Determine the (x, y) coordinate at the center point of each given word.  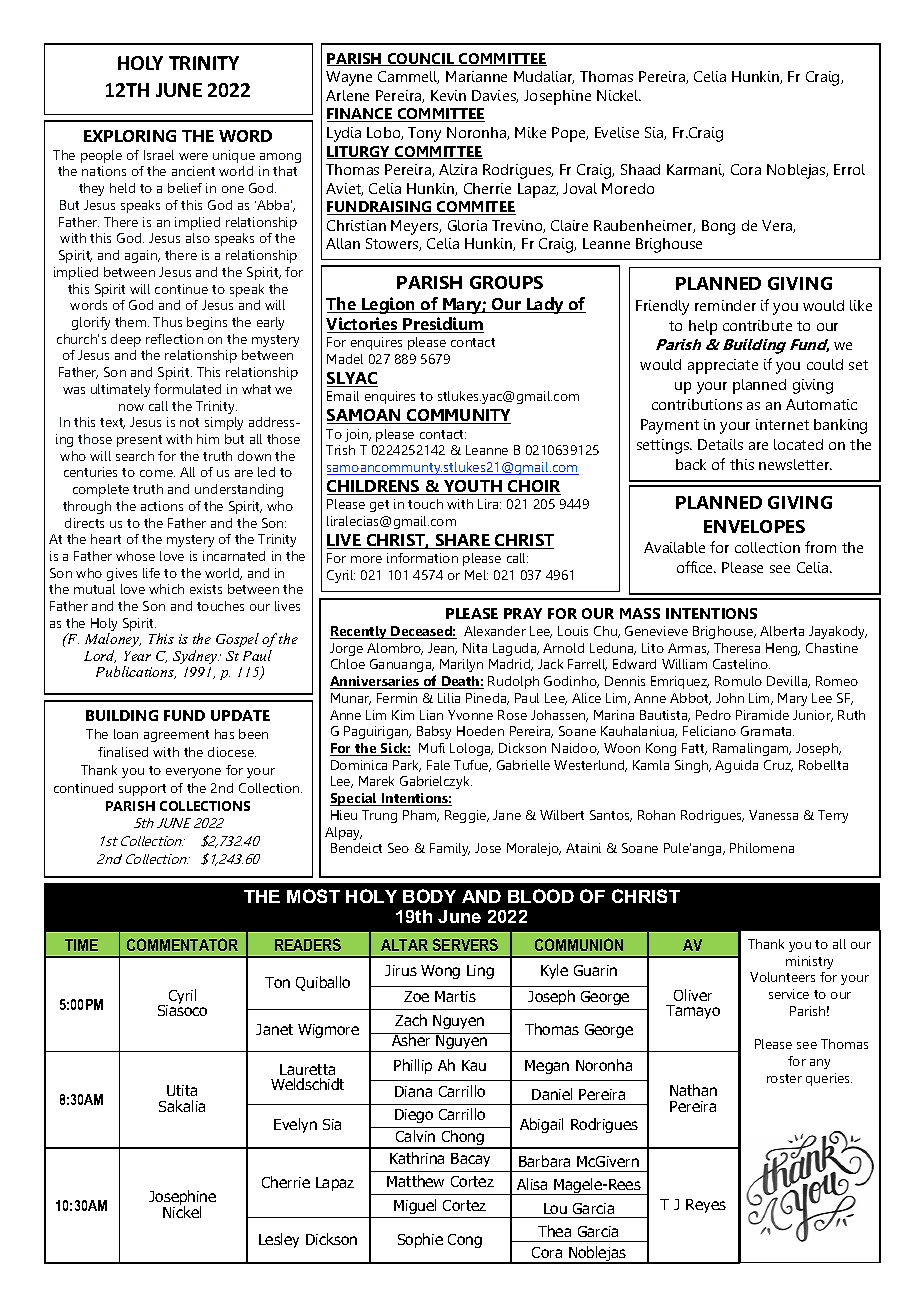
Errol (849, 169)
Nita (475, 648)
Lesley (279, 1240)
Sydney (196, 657)
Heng (783, 649)
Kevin (448, 95)
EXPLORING (130, 136)
